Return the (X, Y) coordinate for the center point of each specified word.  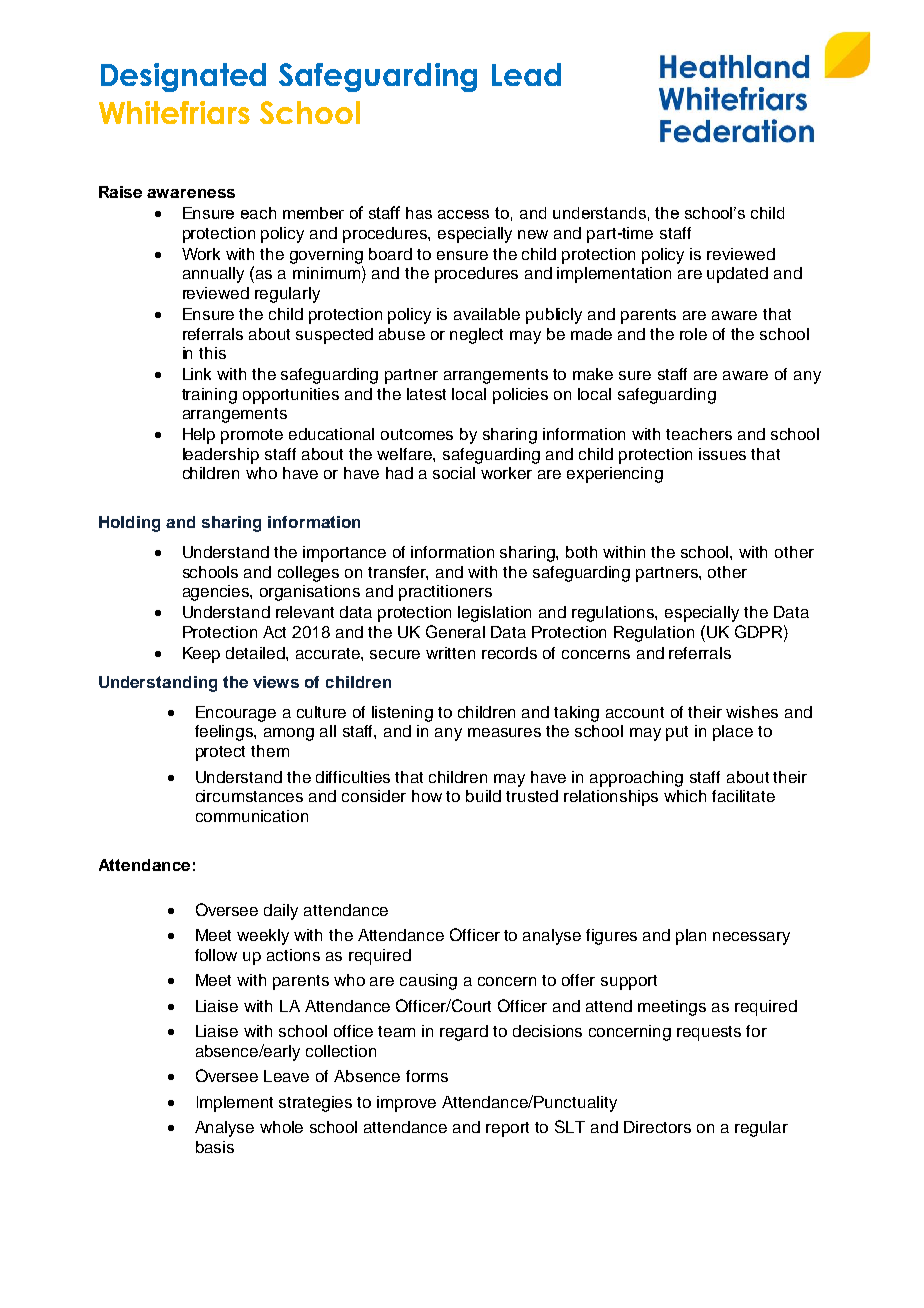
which (685, 796)
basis (215, 1147)
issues (722, 454)
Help (199, 436)
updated (737, 275)
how (427, 796)
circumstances (249, 796)
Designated (183, 77)
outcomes (417, 434)
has (419, 213)
